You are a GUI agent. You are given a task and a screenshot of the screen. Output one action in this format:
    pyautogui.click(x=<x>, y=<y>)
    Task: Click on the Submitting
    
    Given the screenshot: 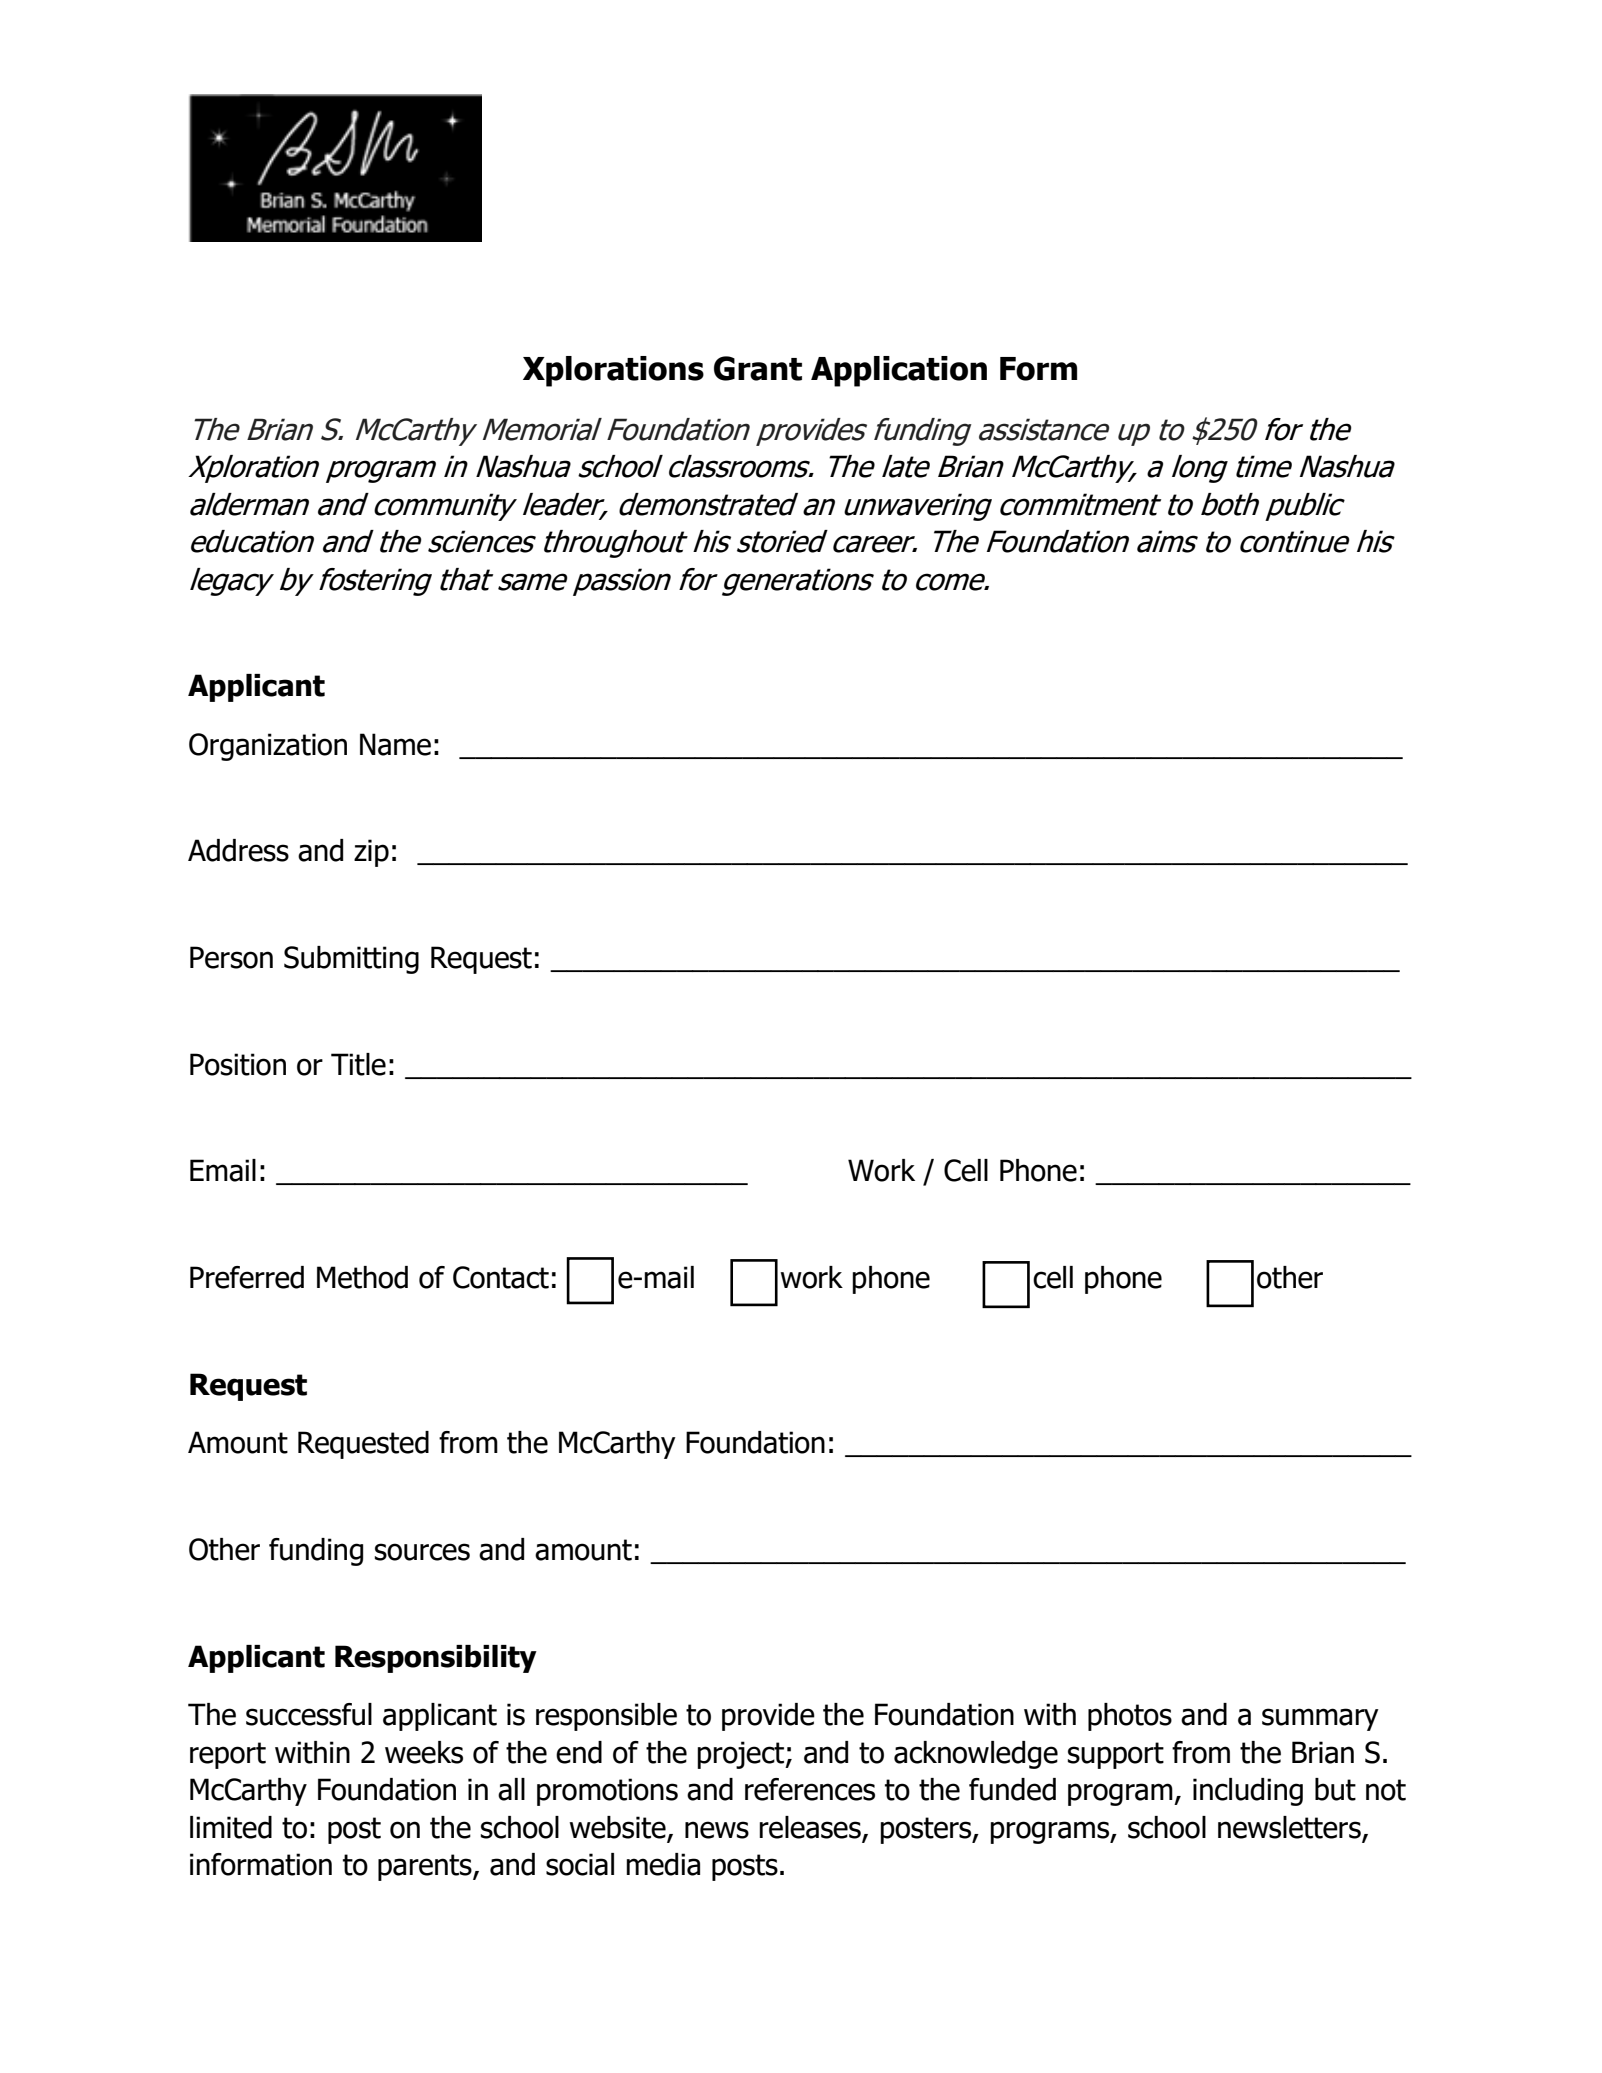 What is the action you would take?
    pyautogui.click(x=351, y=960)
